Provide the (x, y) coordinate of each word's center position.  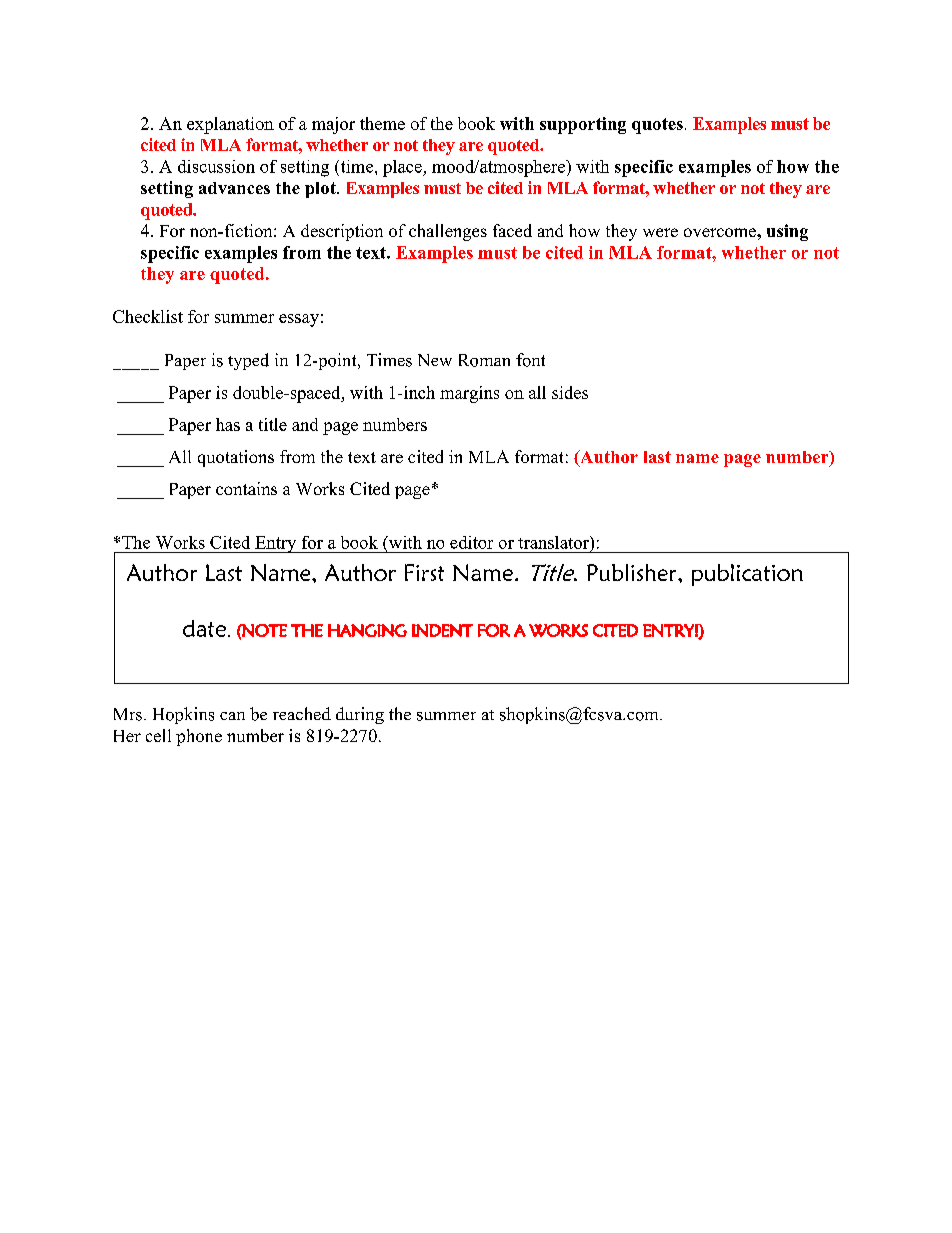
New (435, 360)
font (530, 360)
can (232, 716)
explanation (230, 125)
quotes (657, 126)
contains (246, 488)
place (403, 168)
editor (471, 542)
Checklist (148, 316)
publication (747, 575)
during (360, 715)
